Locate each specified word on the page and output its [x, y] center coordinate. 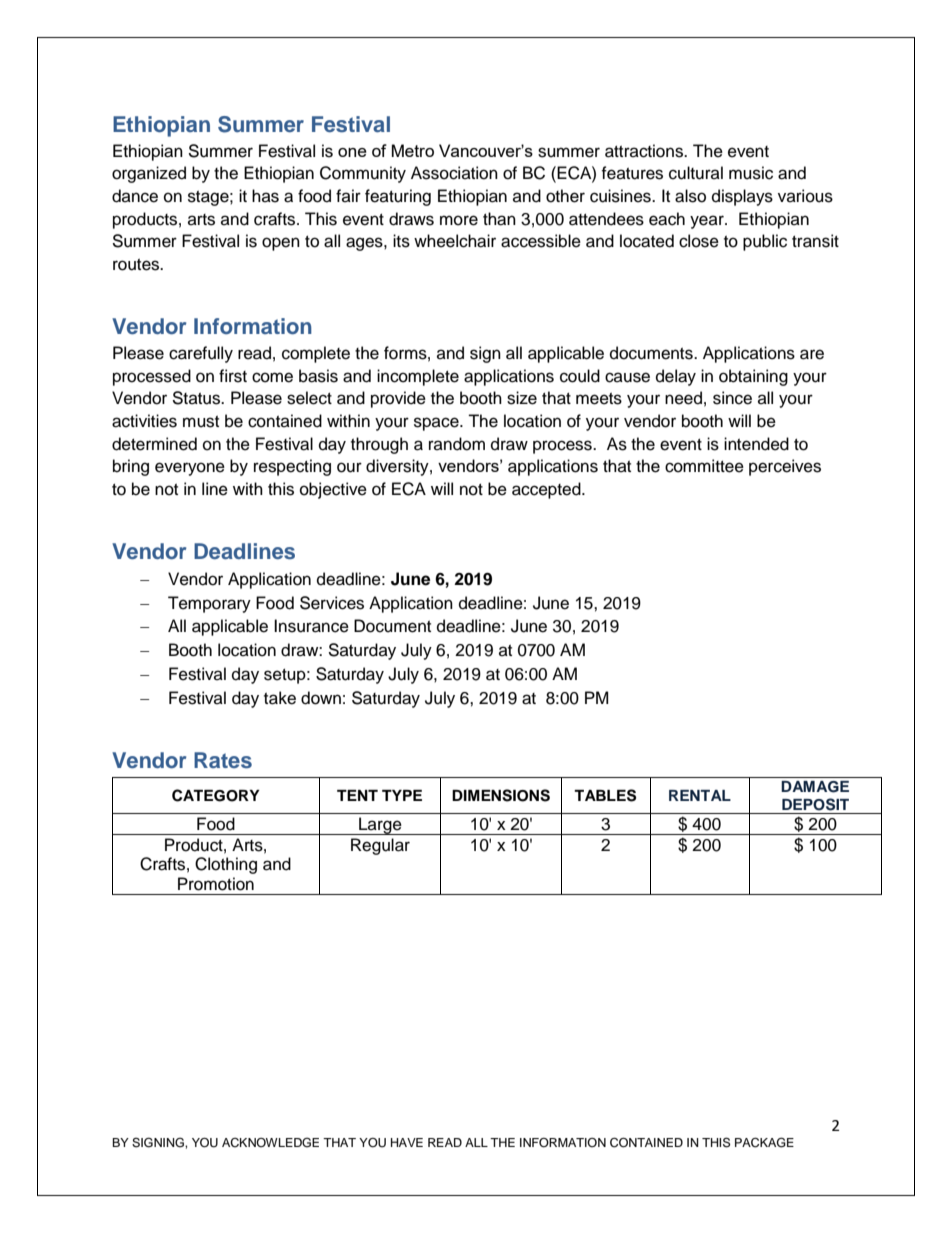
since [732, 398]
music [751, 173]
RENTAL [700, 795]
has [265, 196]
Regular [380, 846]
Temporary [209, 604]
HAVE [407, 1142]
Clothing [226, 865]
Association [454, 173]
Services [332, 603]
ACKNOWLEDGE [270, 1143]
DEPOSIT [815, 804]
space [437, 424]
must [201, 422]
